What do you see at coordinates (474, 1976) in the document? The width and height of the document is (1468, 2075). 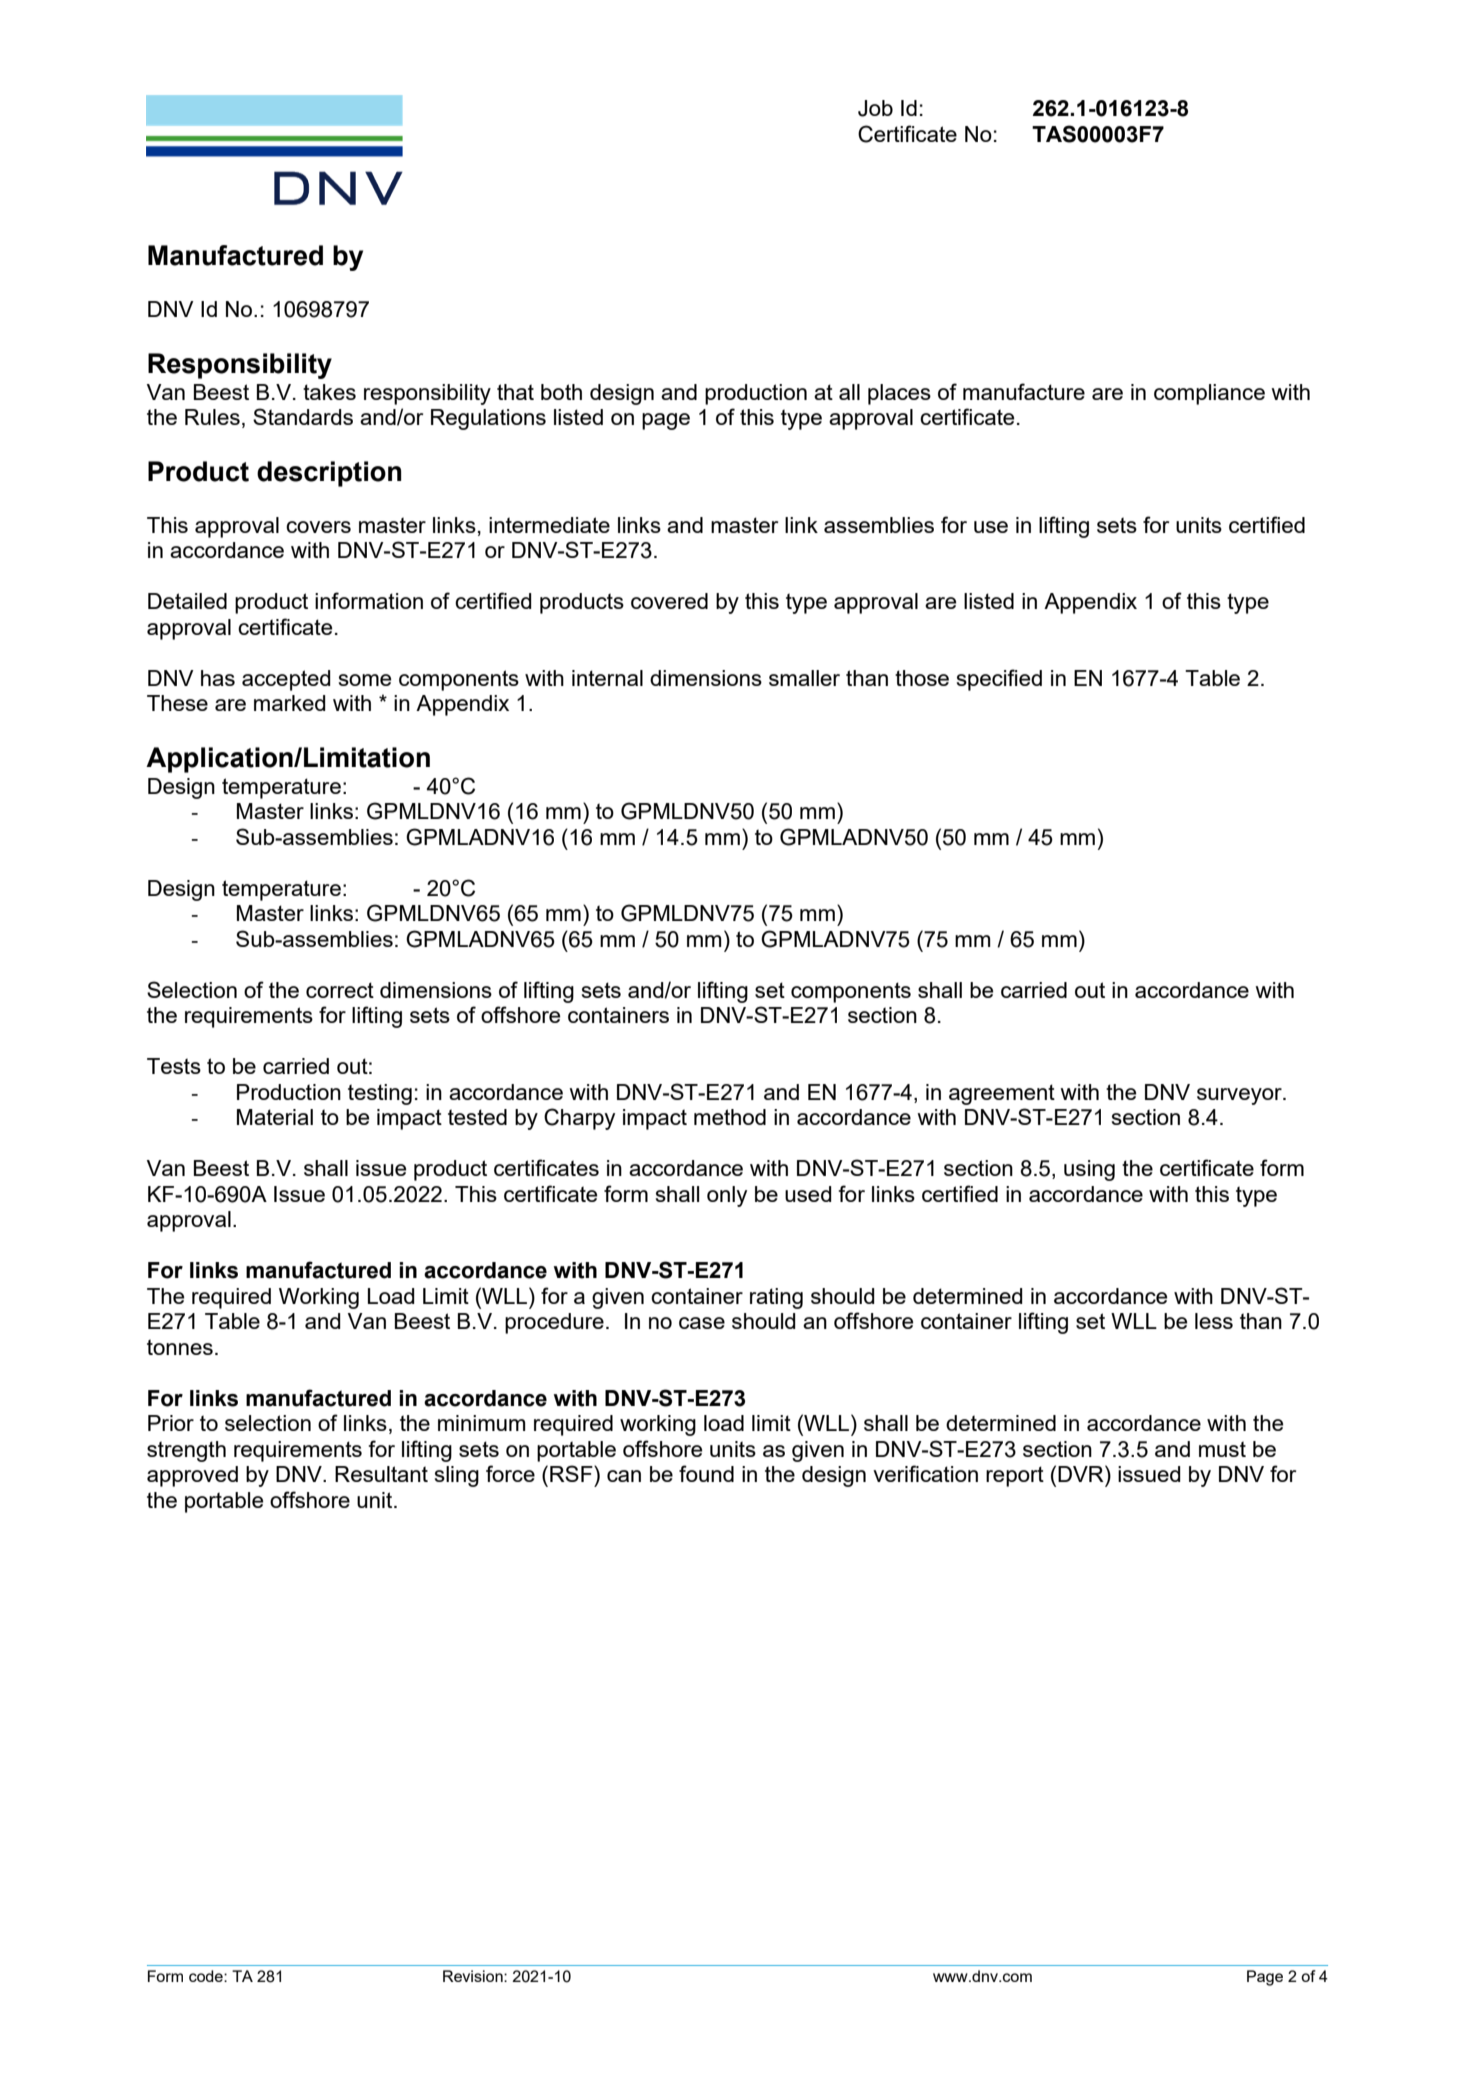 I see `Revision` at bounding box center [474, 1976].
